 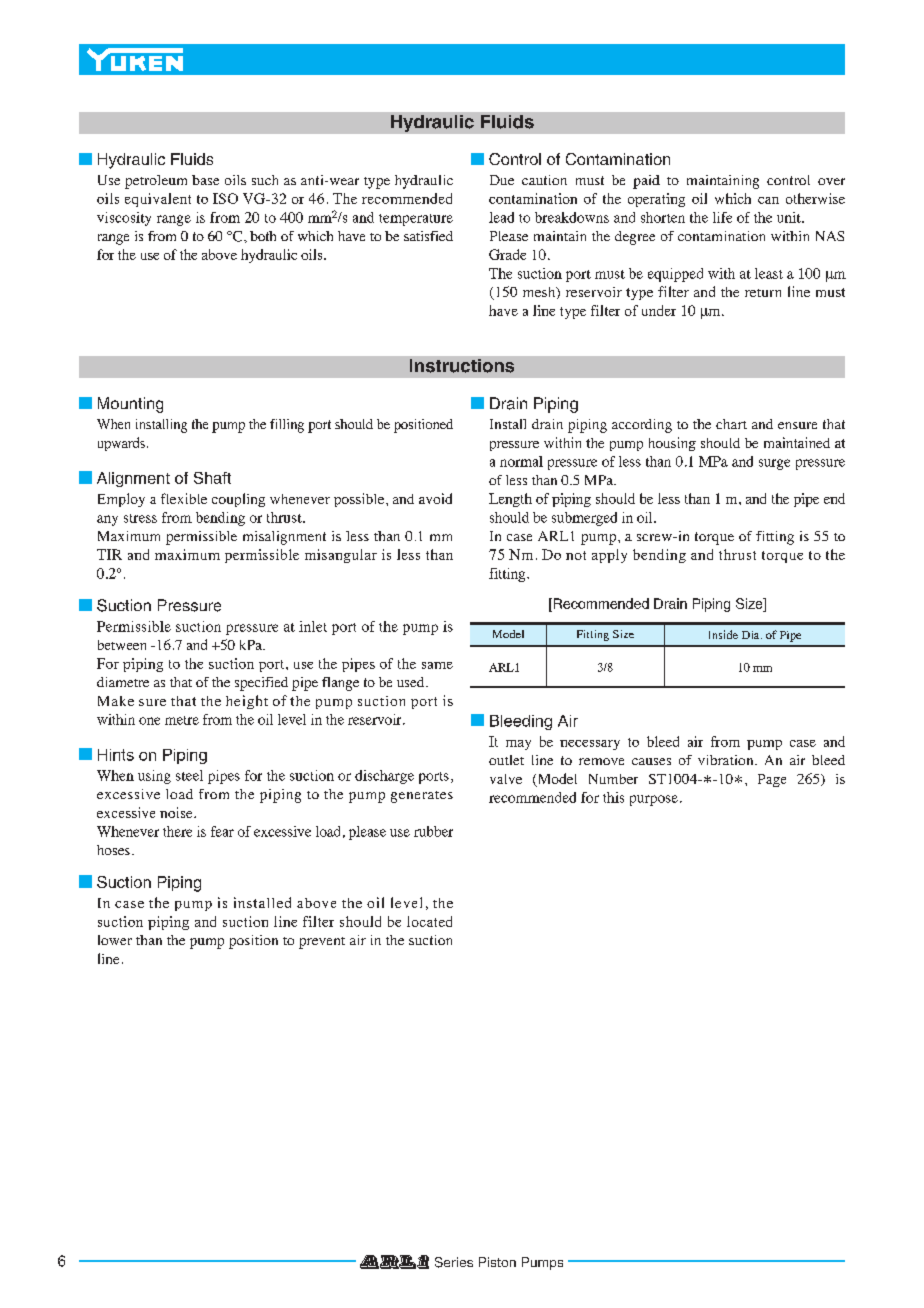 I want to click on normal, so click(x=521, y=461).
